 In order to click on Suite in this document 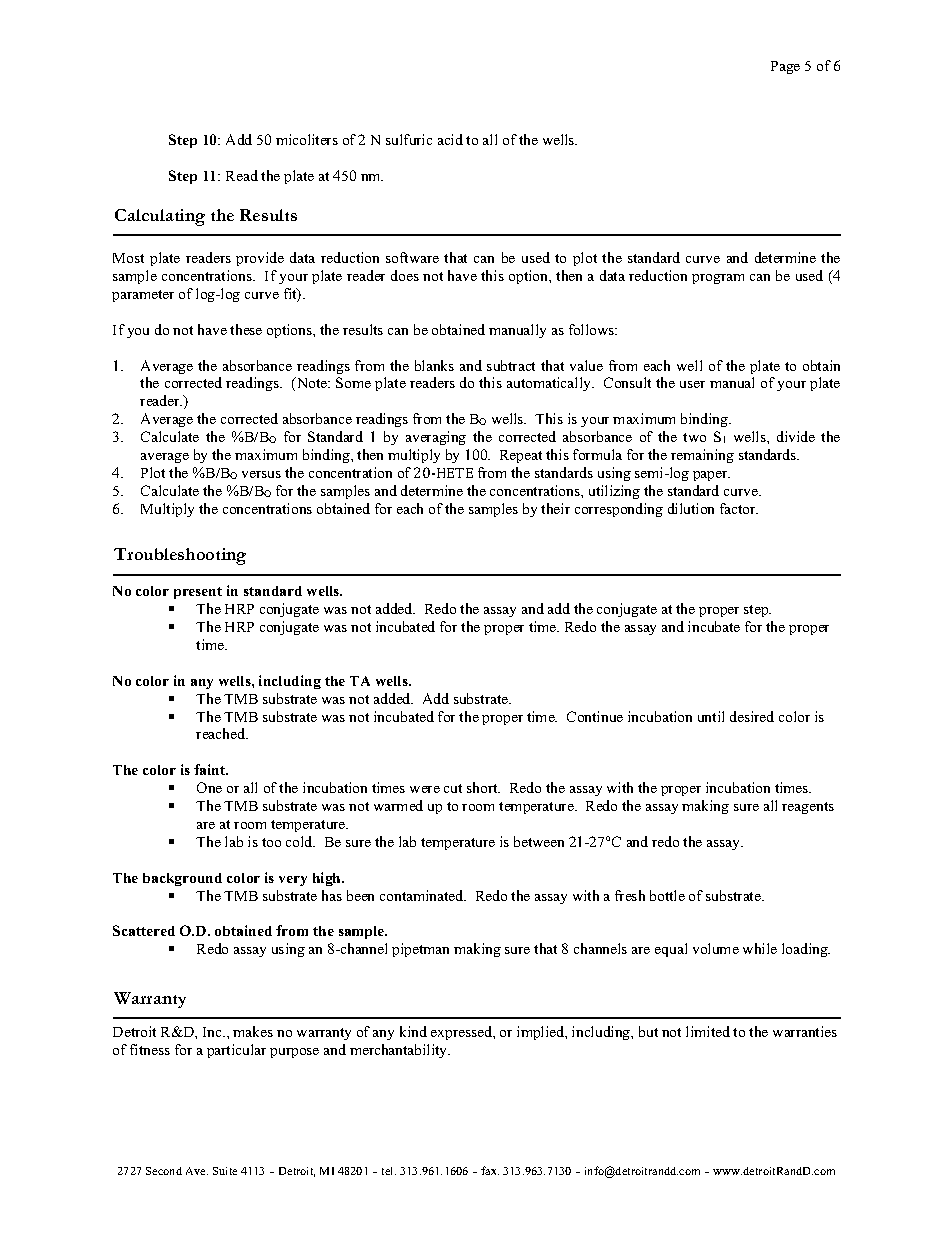, I will do `click(225, 1171)`.
